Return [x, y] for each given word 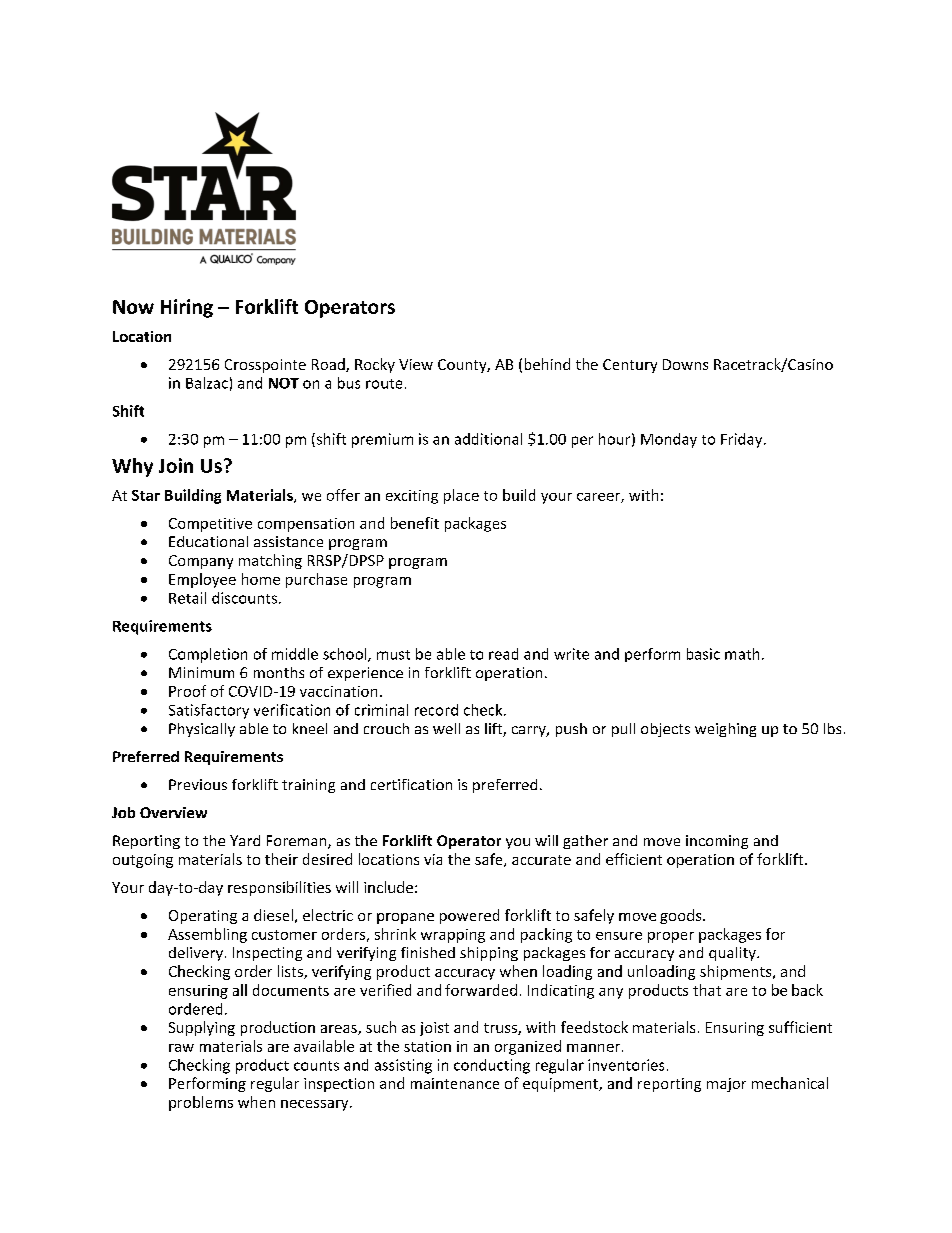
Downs [685, 364]
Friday [743, 440]
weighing [725, 730]
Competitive [210, 525]
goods [682, 916]
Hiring [187, 308]
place [461, 496]
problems [201, 1103]
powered [469, 916]
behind [547, 364]
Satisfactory [209, 711]
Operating [203, 917]
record [436, 710]
